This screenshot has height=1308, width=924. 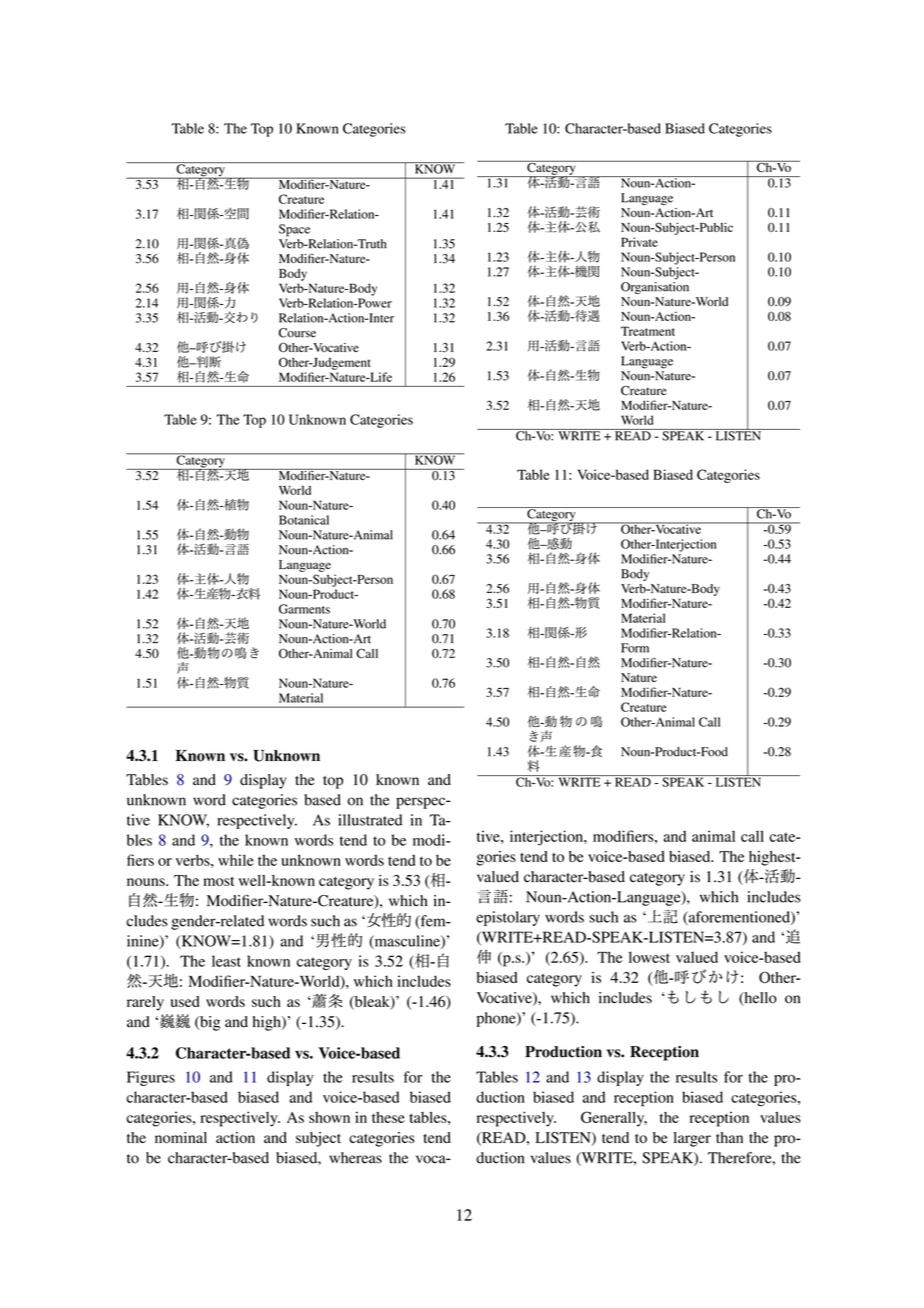 I want to click on larger, so click(x=692, y=1139).
